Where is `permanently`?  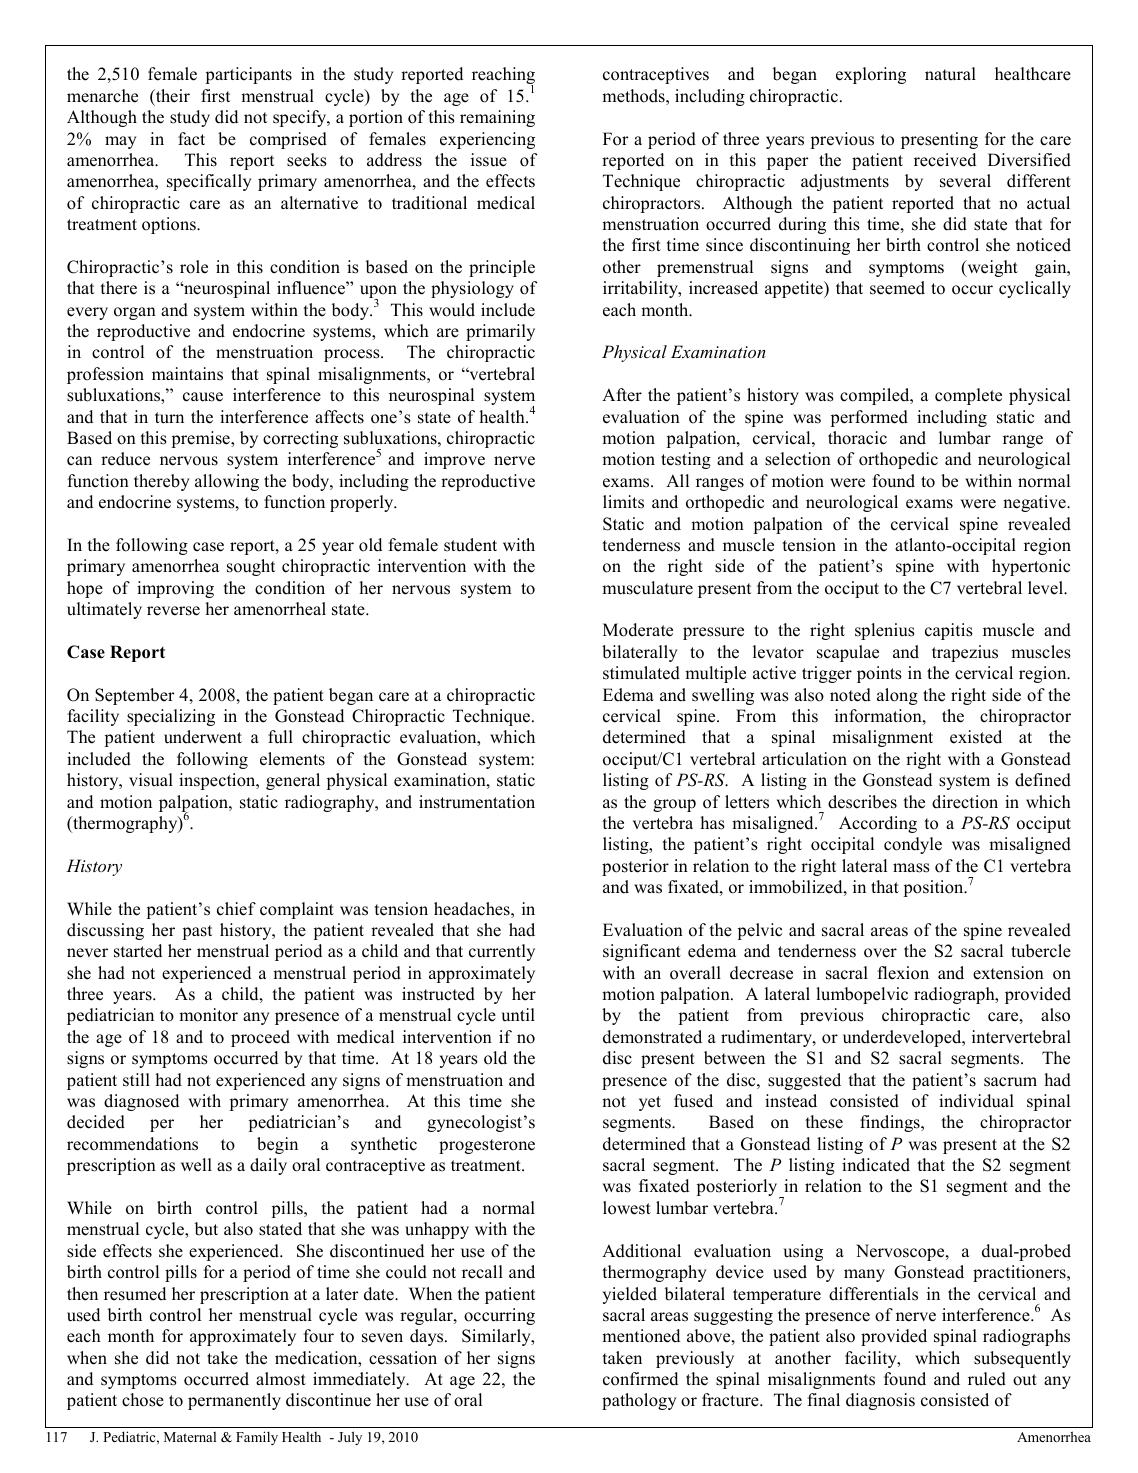 permanently is located at coordinates (234, 1401).
